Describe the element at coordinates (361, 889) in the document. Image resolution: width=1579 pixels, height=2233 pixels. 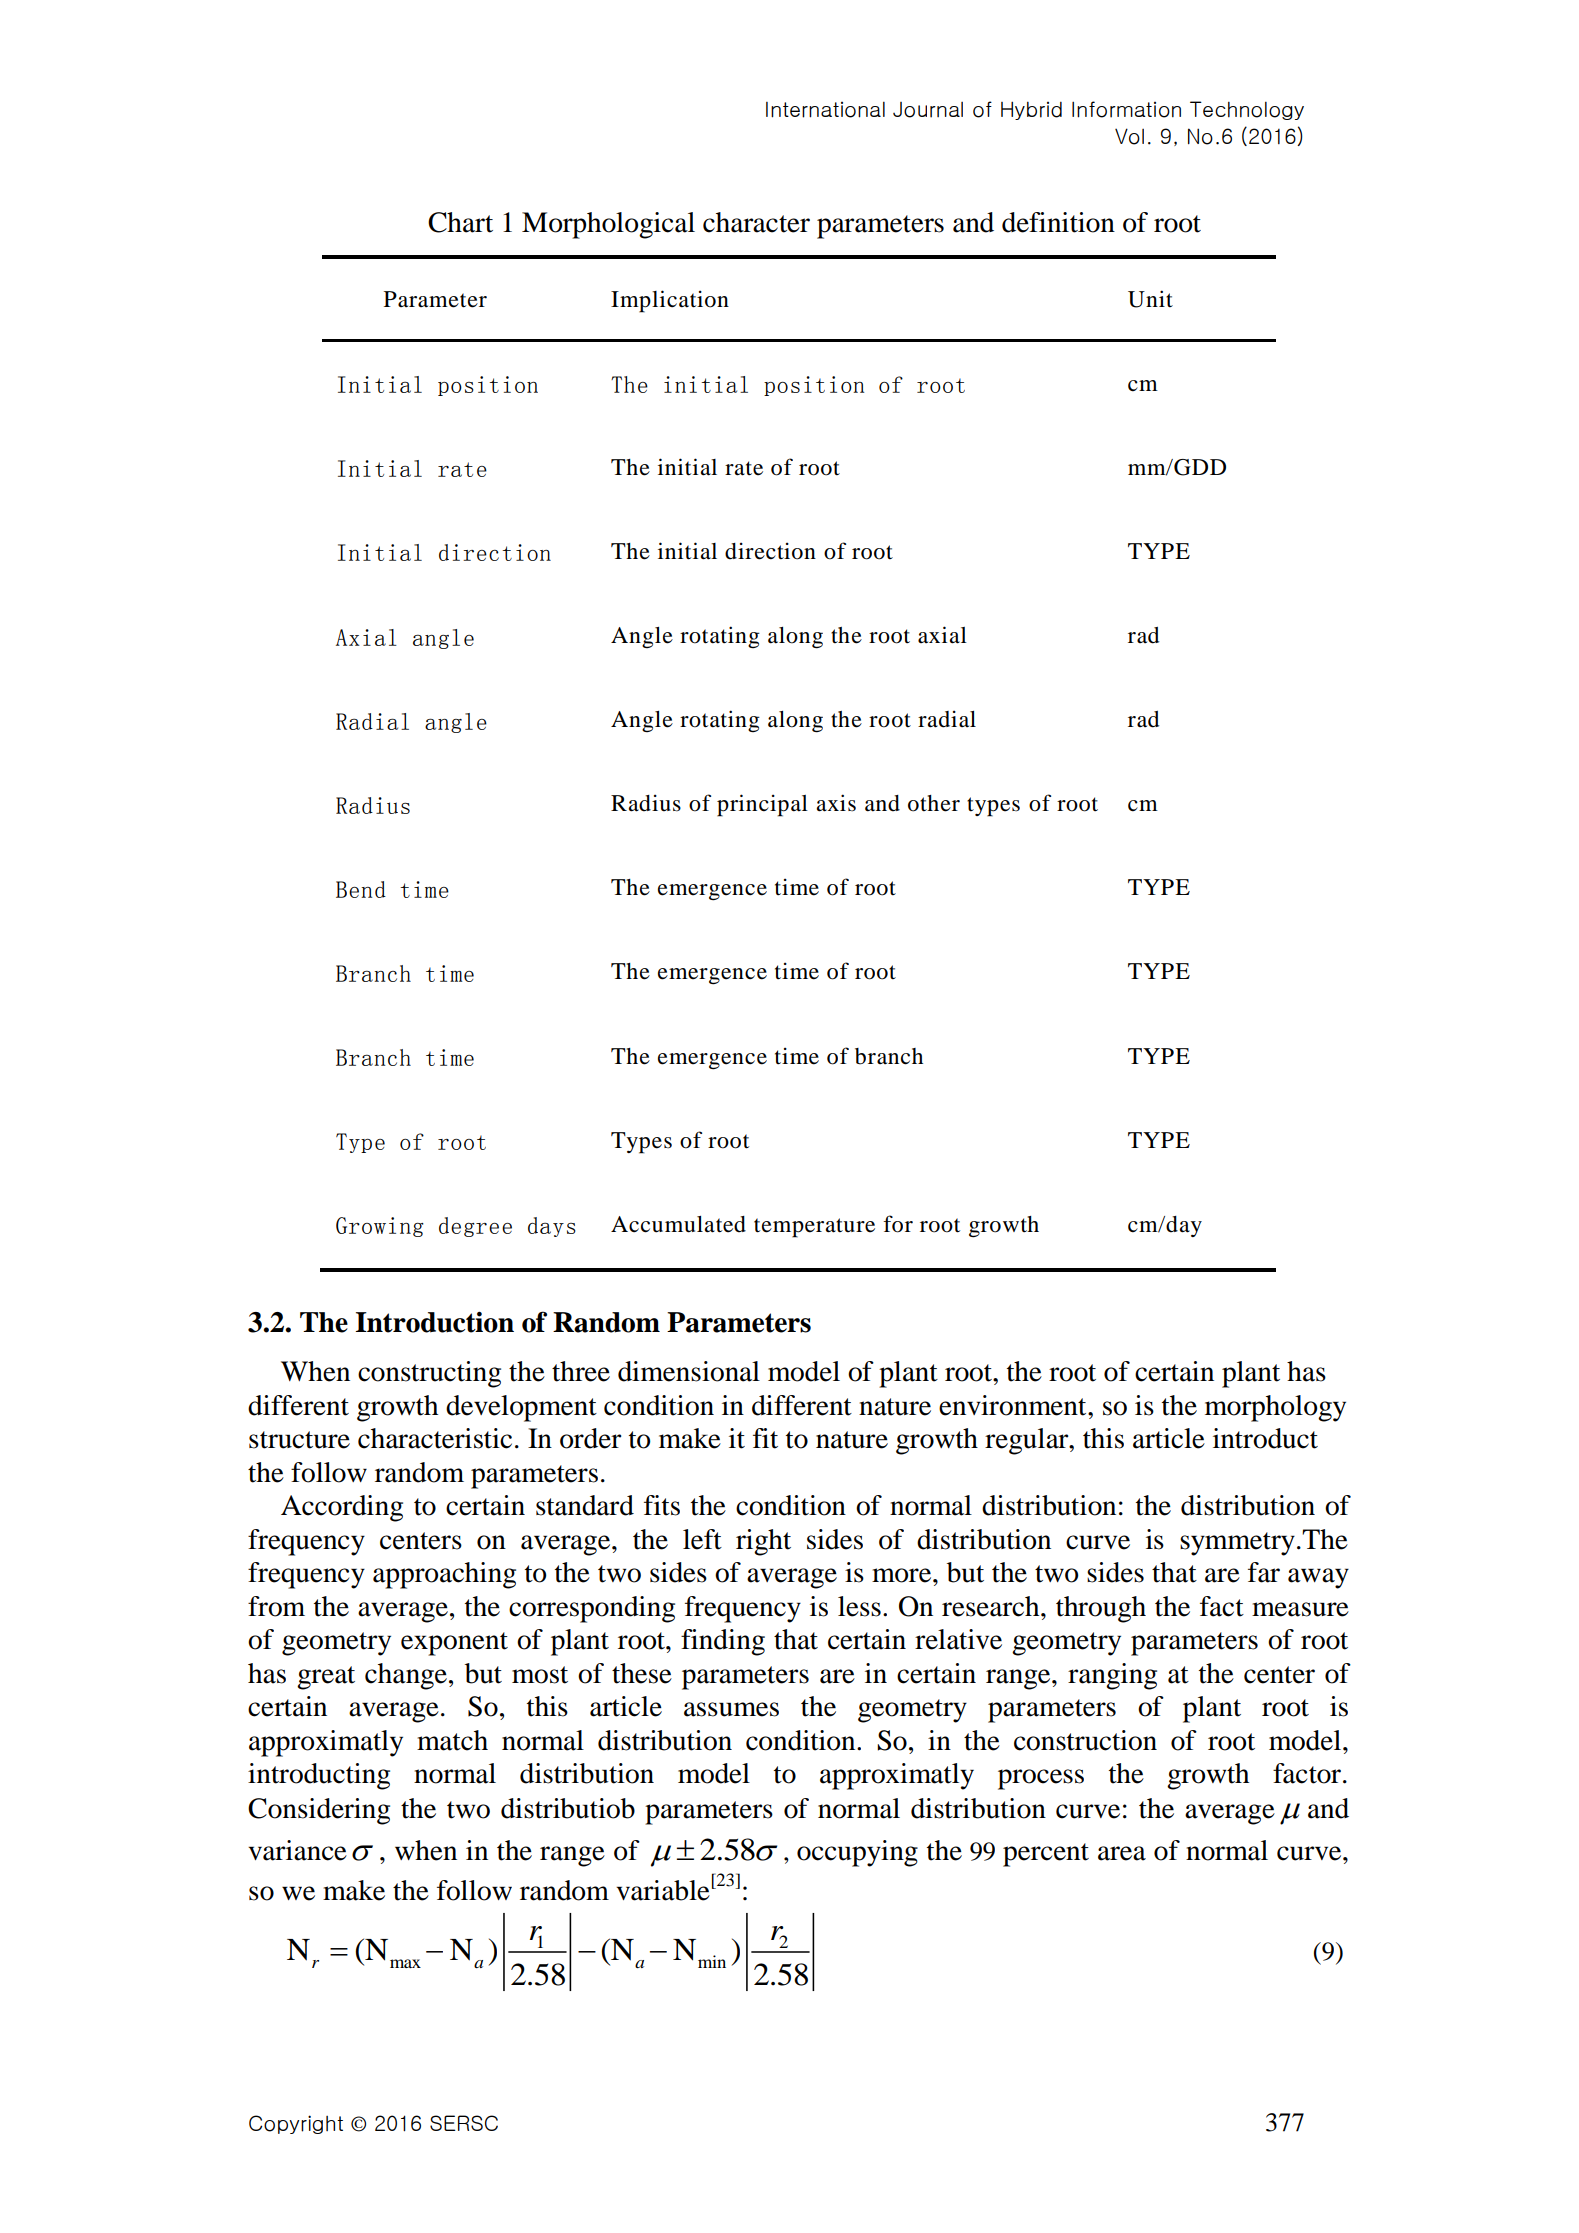
I see `Bend` at that location.
